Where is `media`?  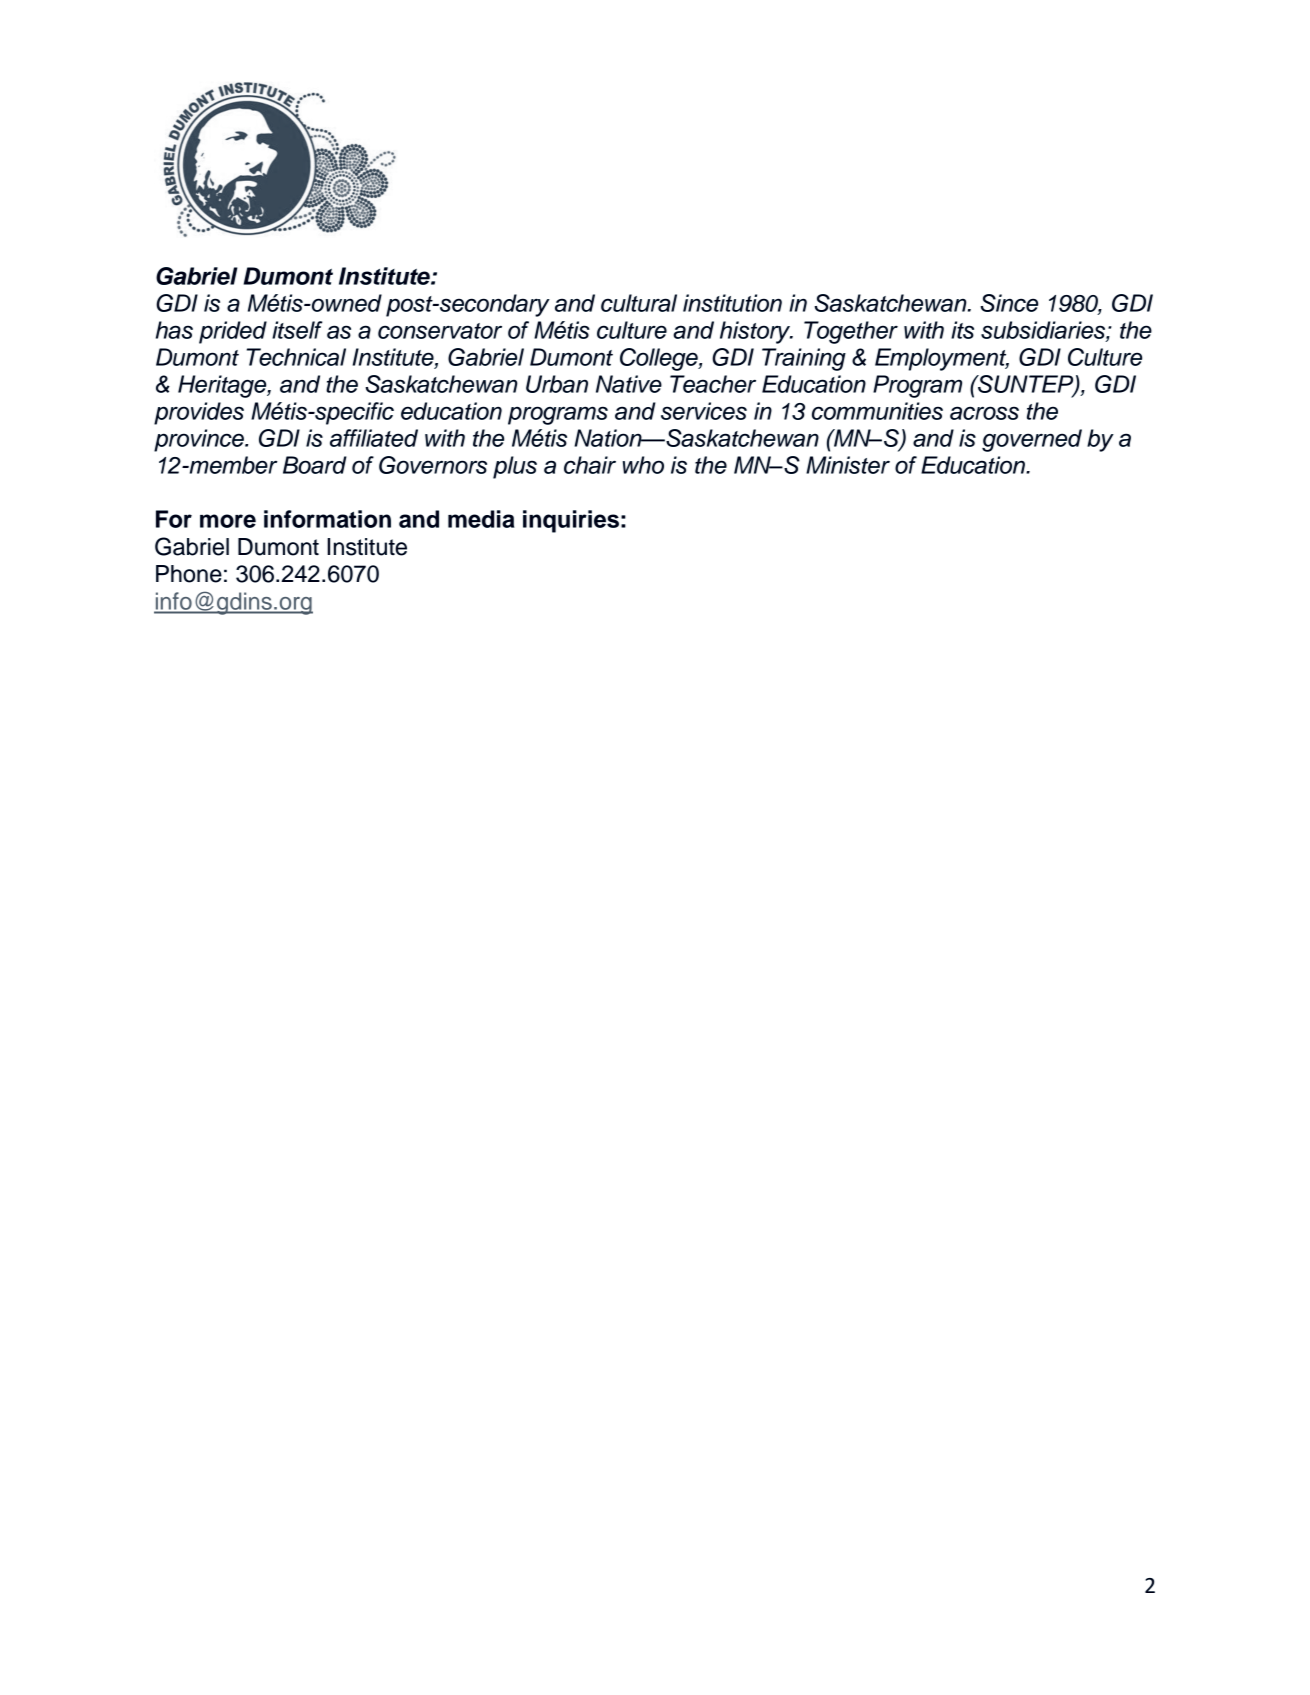 media is located at coordinates (481, 519).
